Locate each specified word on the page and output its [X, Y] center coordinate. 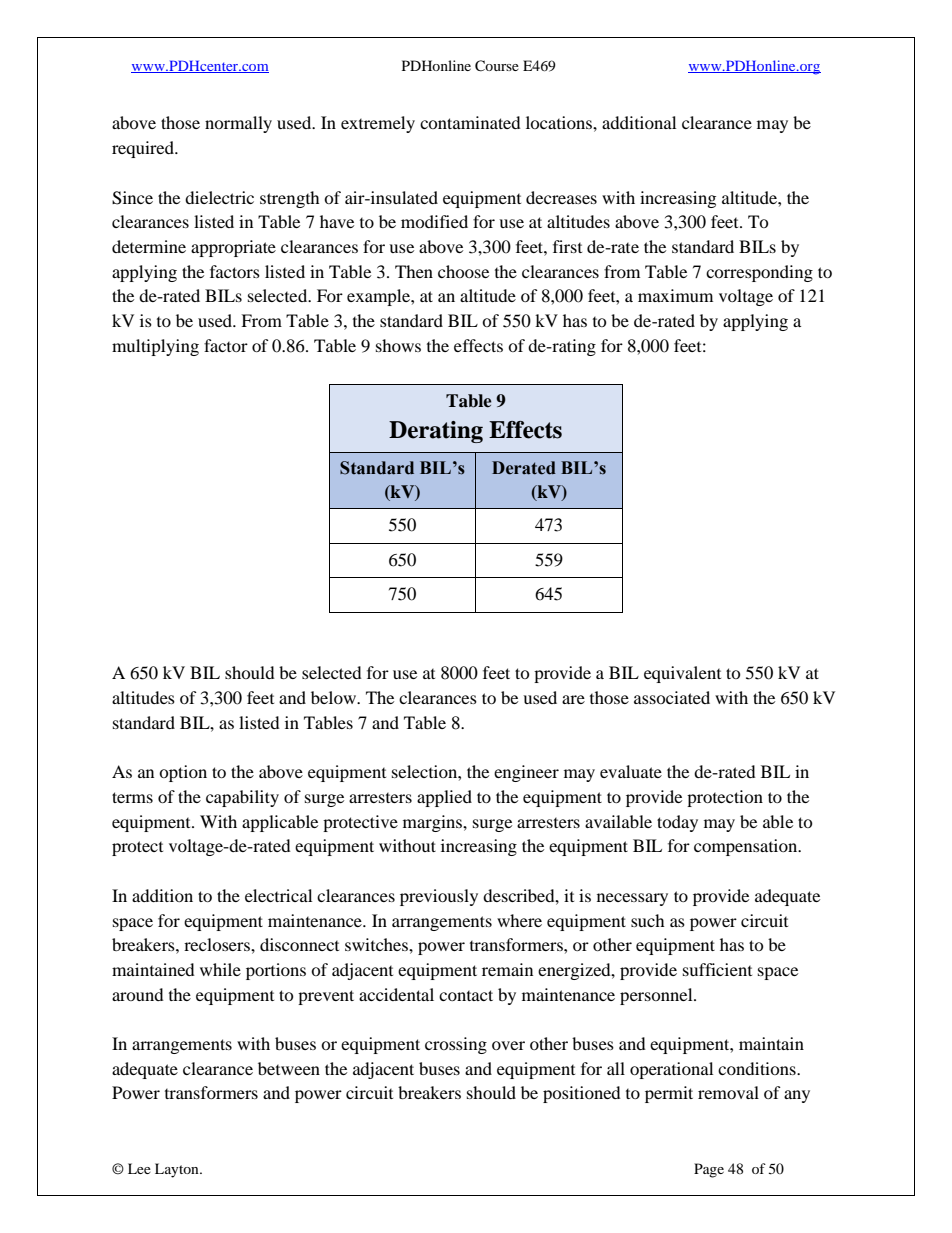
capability [242, 798]
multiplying [155, 347]
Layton [178, 1170]
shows [398, 345]
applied [444, 798]
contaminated [470, 122]
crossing [456, 1045]
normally [238, 124]
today [677, 823]
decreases [561, 197]
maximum [675, 295]
